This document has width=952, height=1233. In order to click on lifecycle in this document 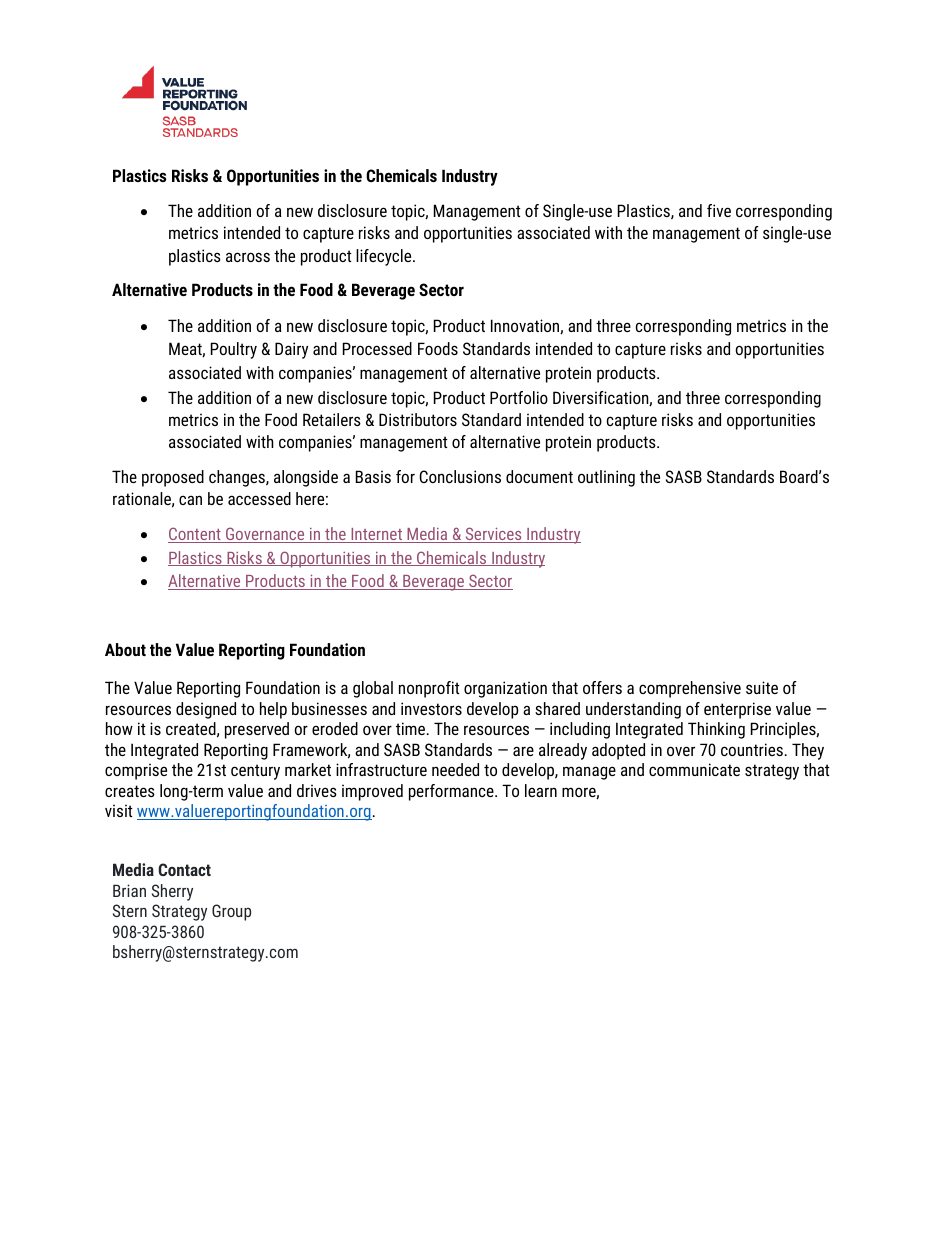, I will do `click(385, 257)`.
